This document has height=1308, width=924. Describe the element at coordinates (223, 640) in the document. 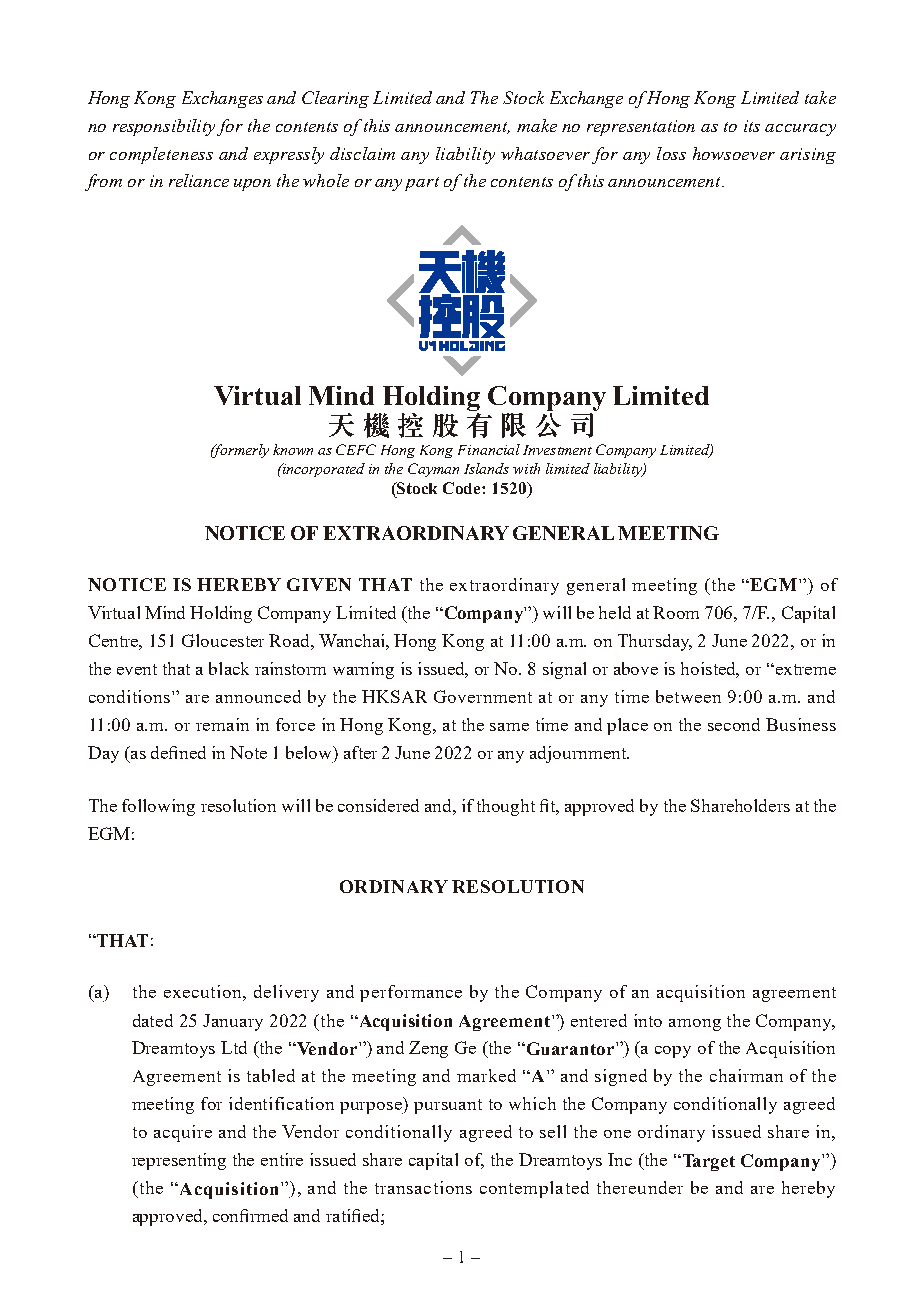

I see `Gloucester` at that location.
